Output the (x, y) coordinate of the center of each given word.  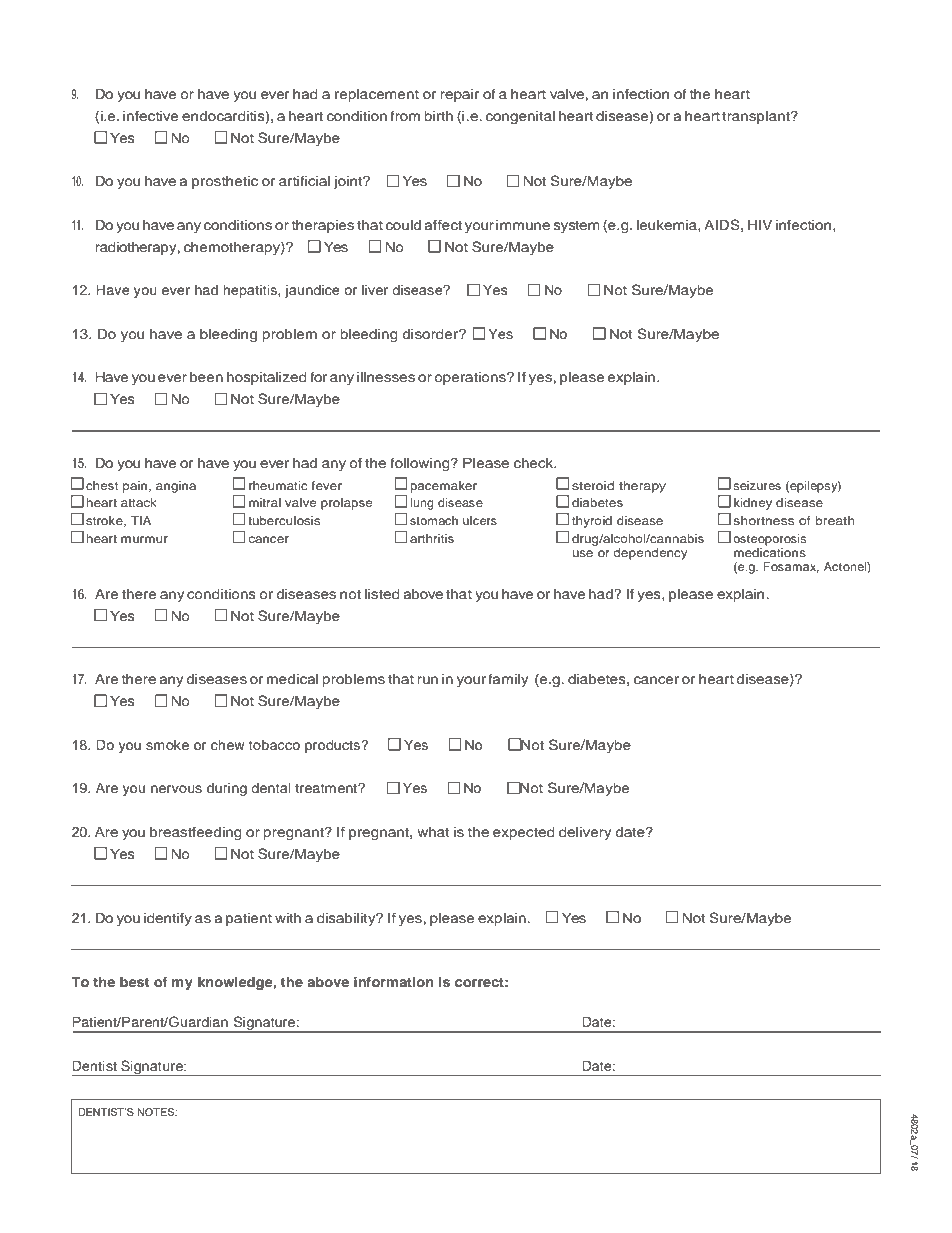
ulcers (480, 520)
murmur (144, 539)
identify (168, 919)
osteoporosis (769, 540)
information (393, 981)
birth (438, 116)
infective (150, 115)
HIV (760, 225)
